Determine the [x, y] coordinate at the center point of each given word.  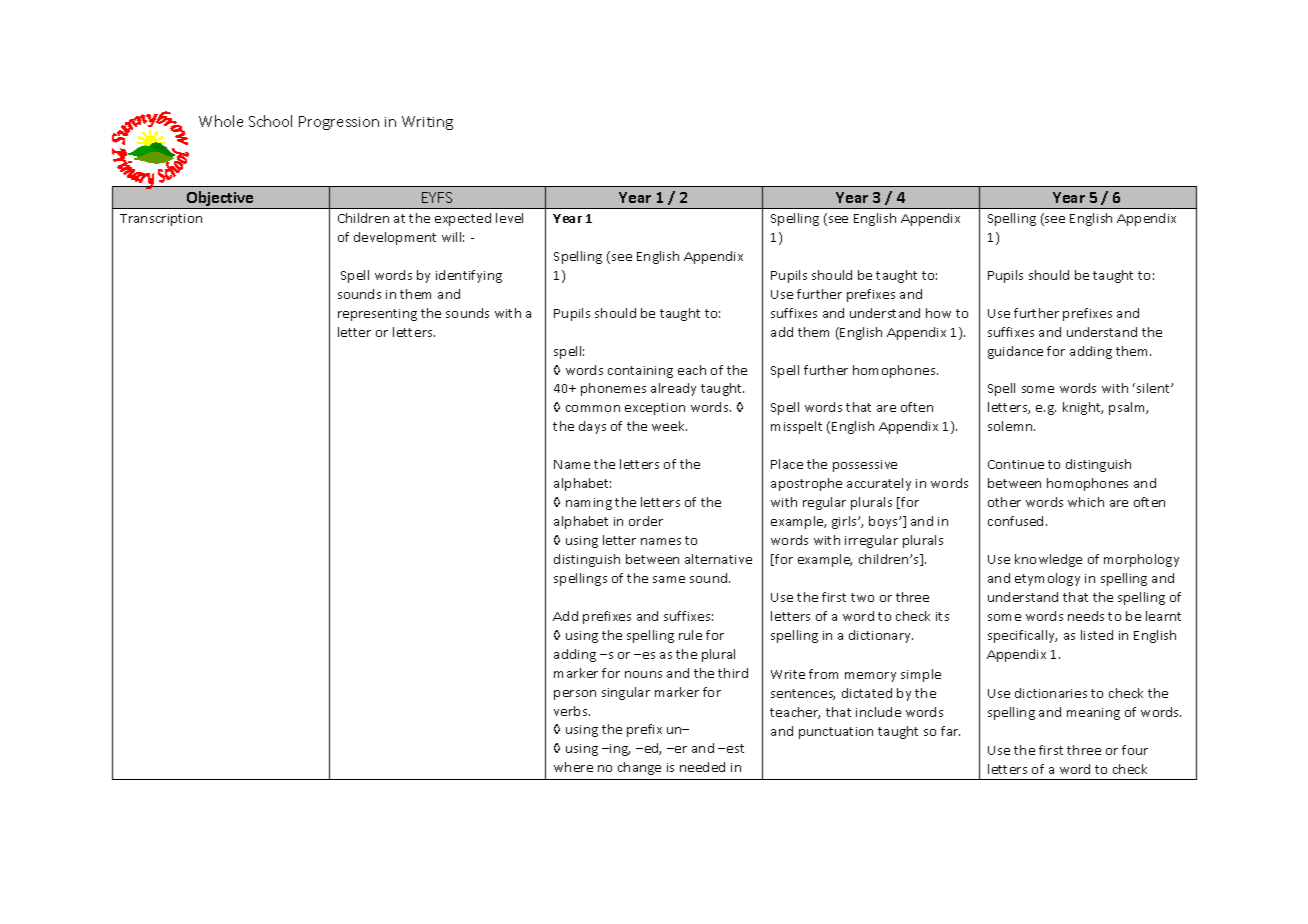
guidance [1015, 352]
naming [589, 504]
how [938, 313]
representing [377, 315]
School [270, 121]
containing [640, 372]
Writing [427, 123]
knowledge [1048, 560]
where [573, 767]
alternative [718, 559]
